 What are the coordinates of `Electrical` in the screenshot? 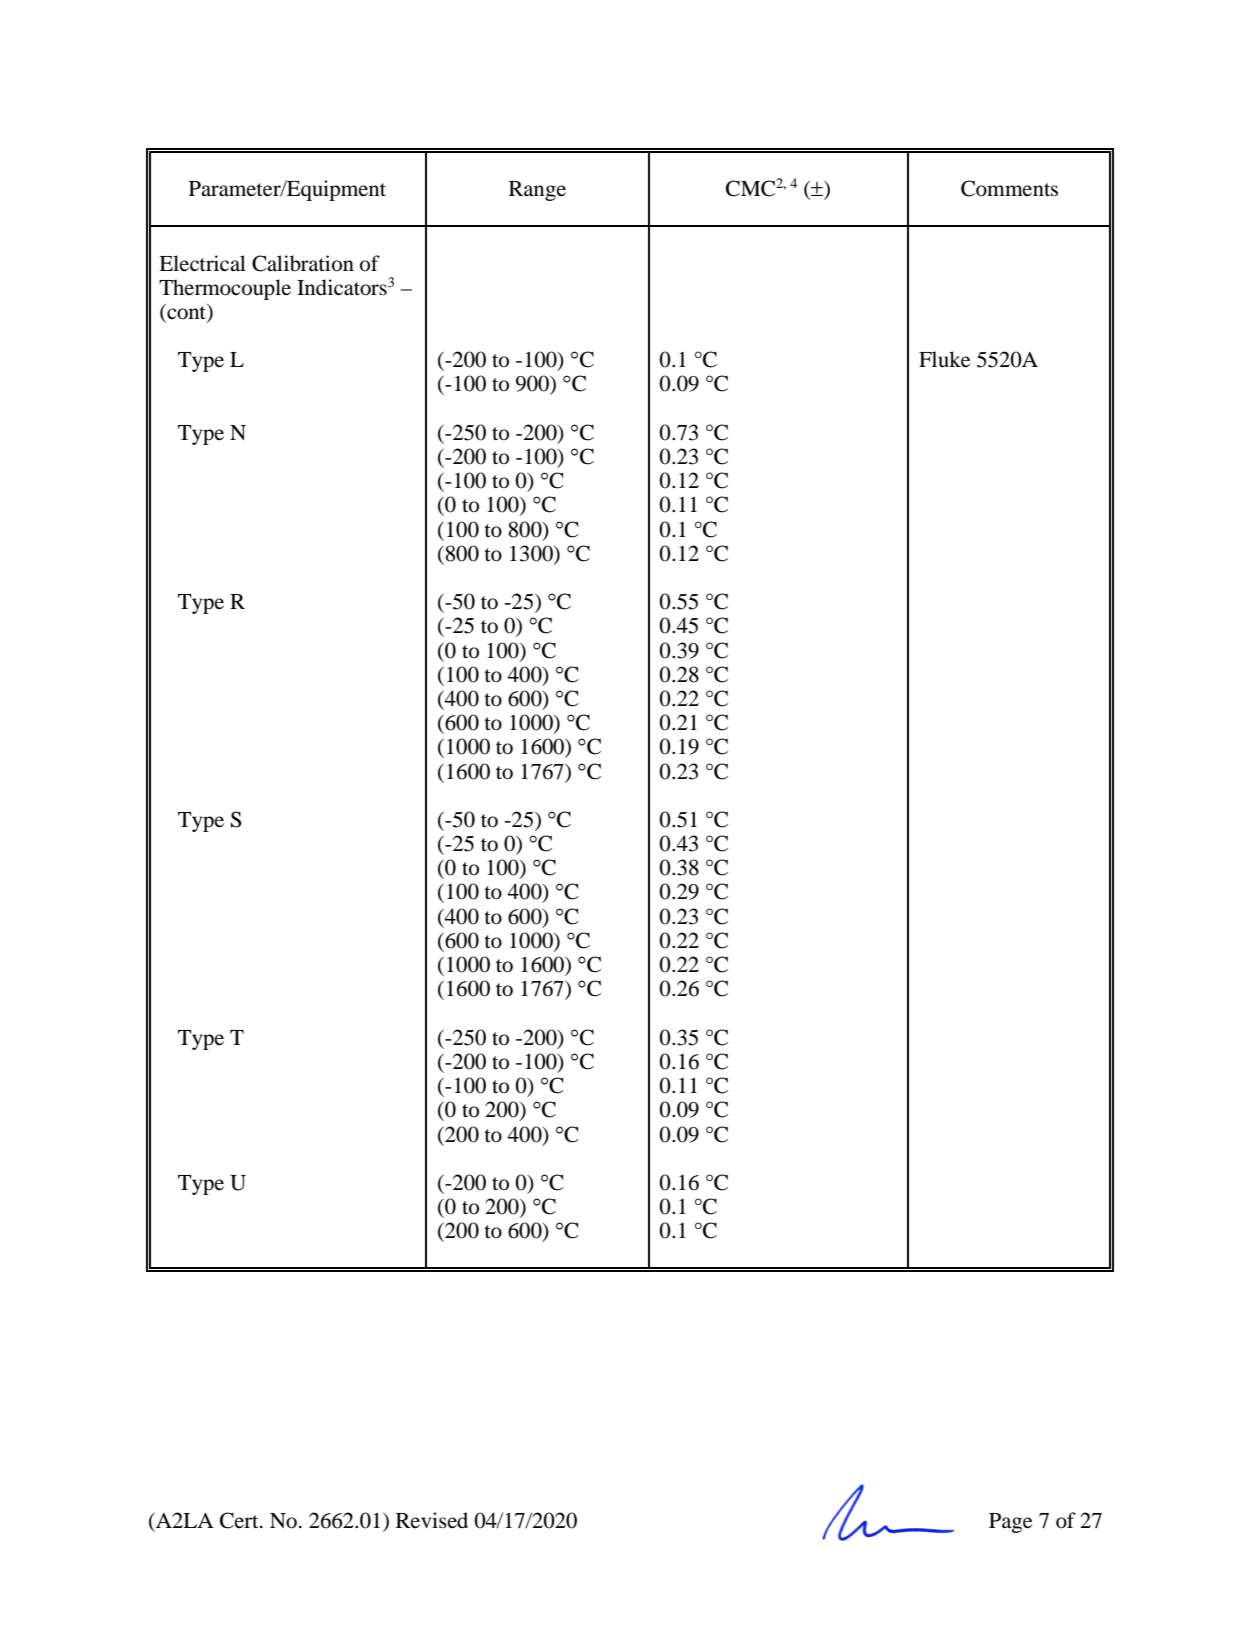 It's located at (202, 263).
